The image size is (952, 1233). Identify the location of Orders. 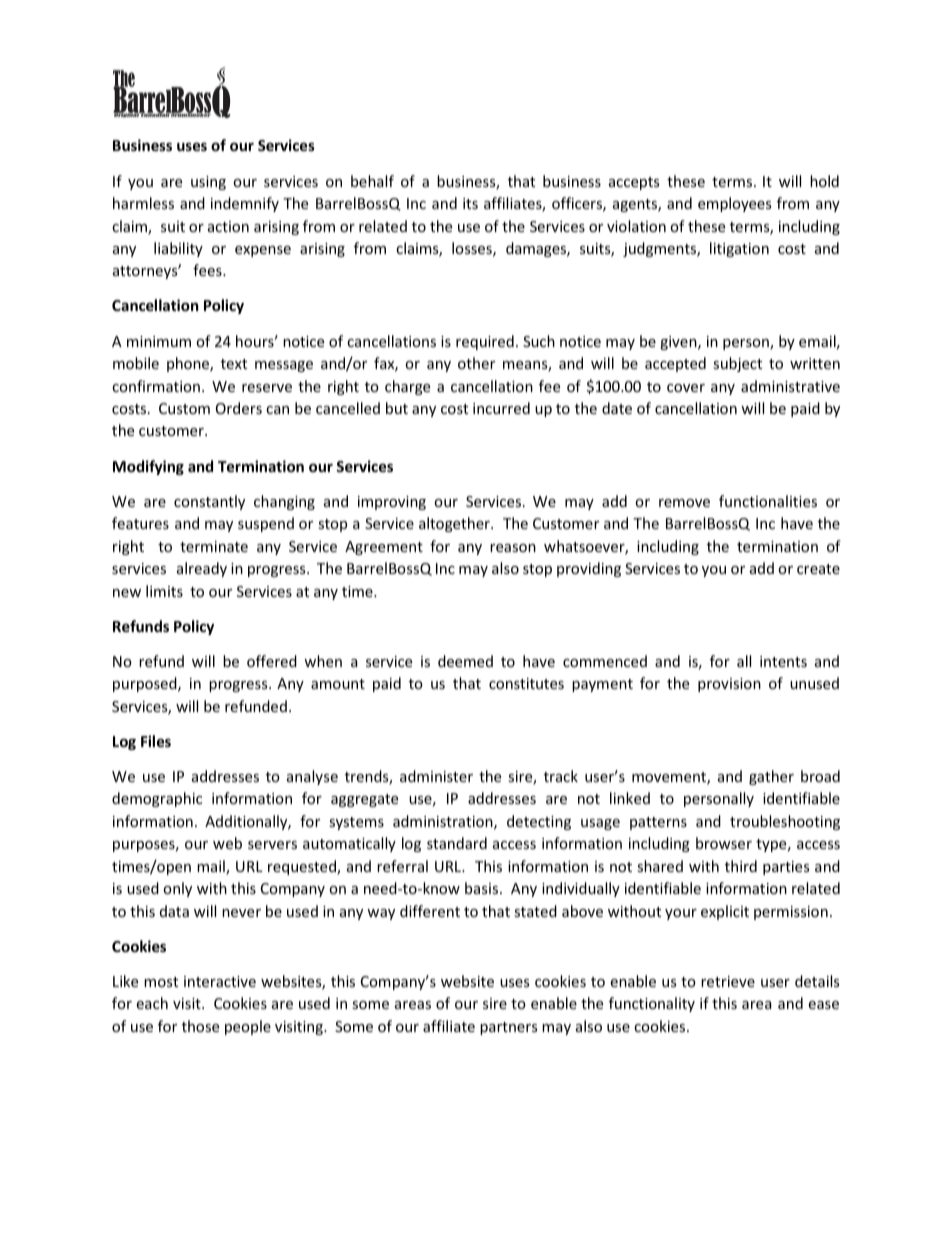
(239, 408).
